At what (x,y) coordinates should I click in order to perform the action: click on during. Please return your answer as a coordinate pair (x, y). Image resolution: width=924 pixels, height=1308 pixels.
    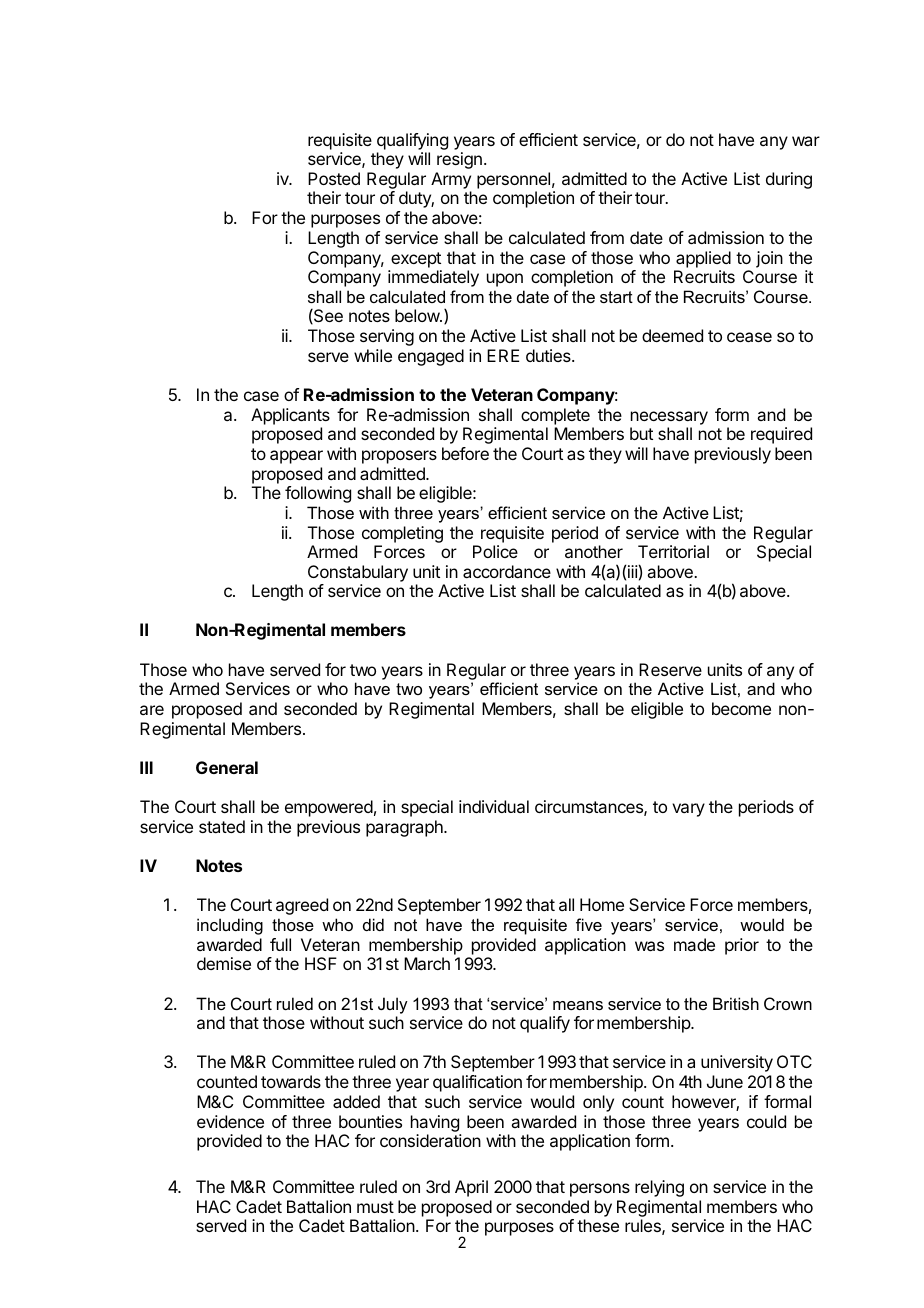
    Looking at the image, I should click on (789, 180).
